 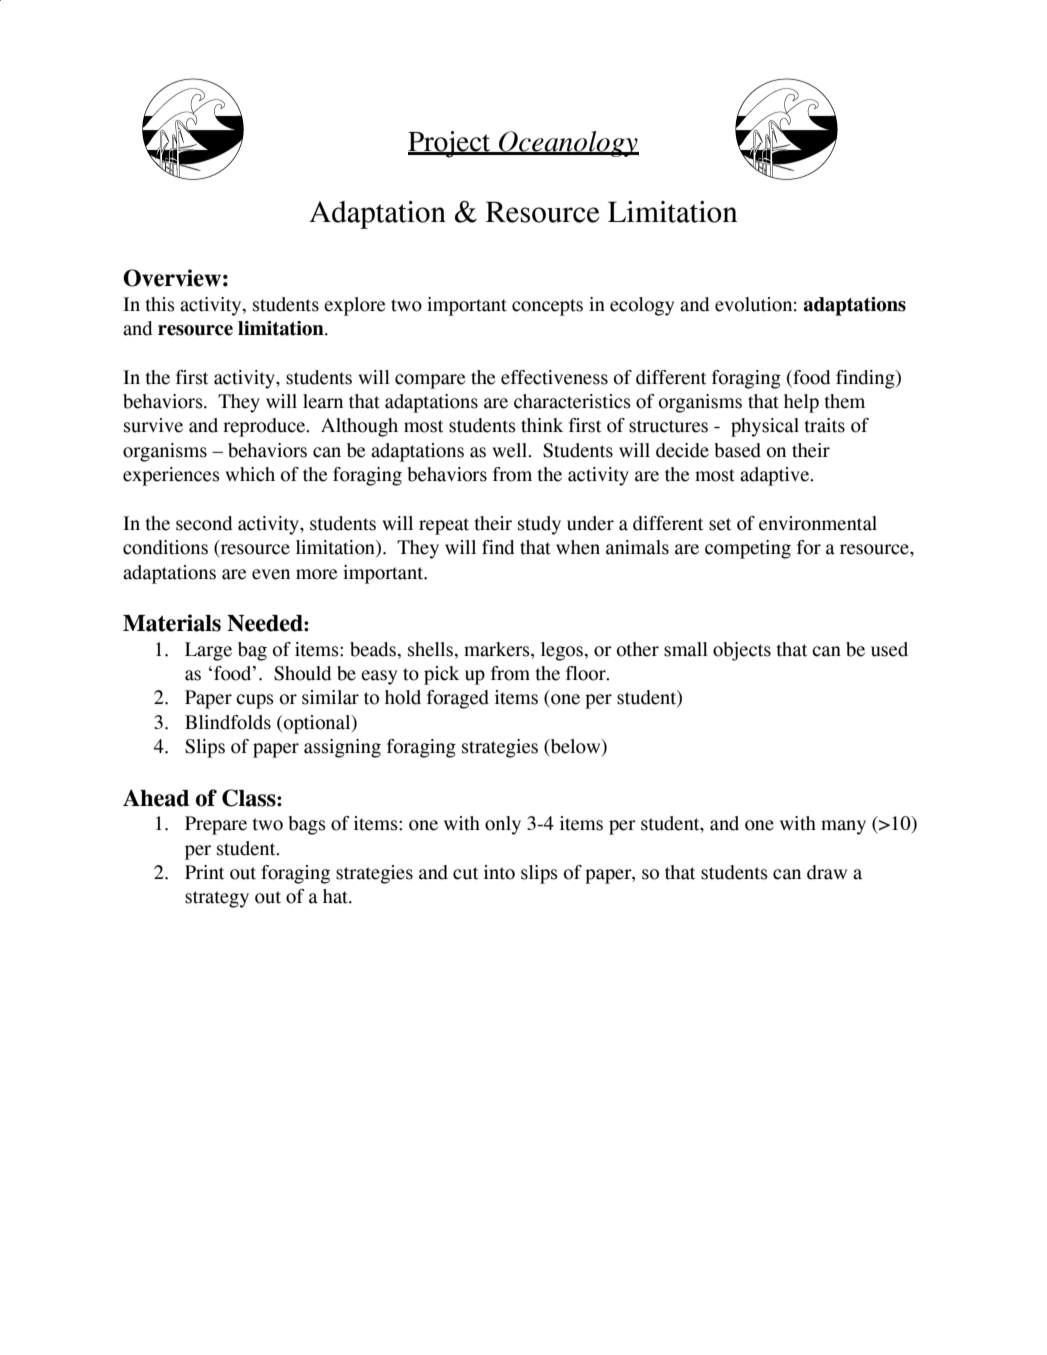 What do you see at coordinates (499, 872) in the screenshot?
I see `into` at bounding box center [499, 872].
